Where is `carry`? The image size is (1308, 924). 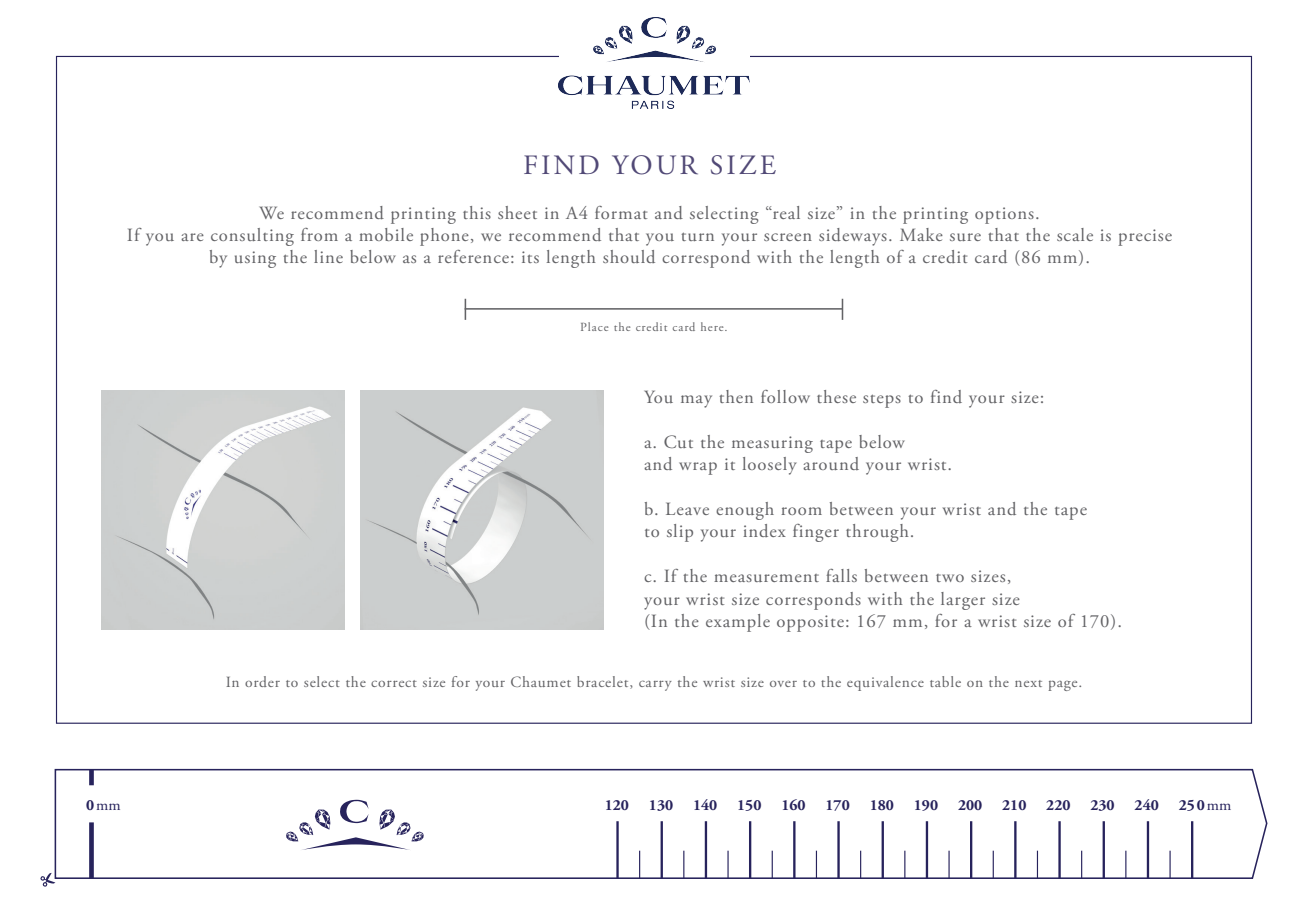
carry is located at coordinates (655, 686).
